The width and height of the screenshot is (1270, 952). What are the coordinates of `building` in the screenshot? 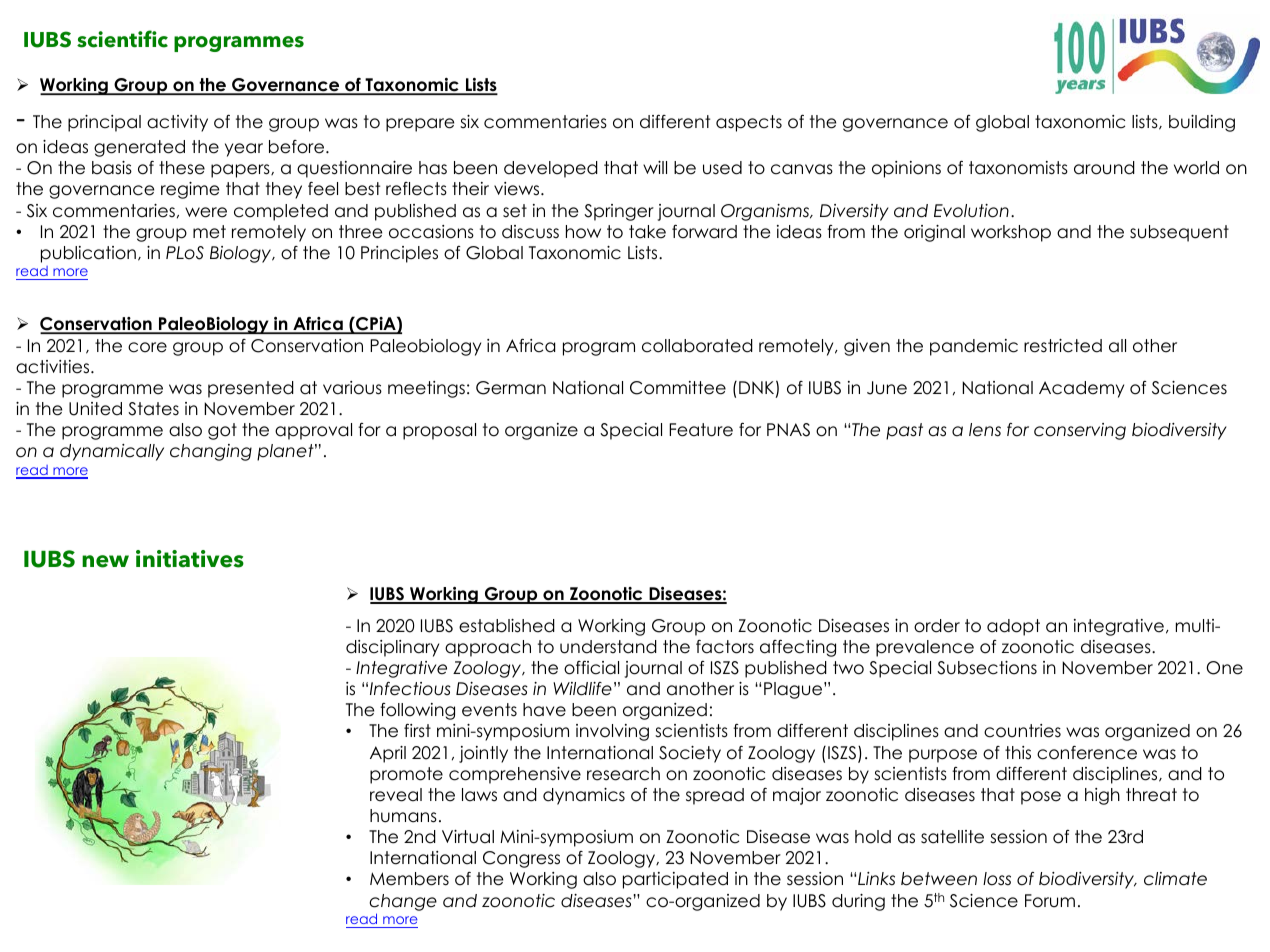 It's located at (1202, 123).
